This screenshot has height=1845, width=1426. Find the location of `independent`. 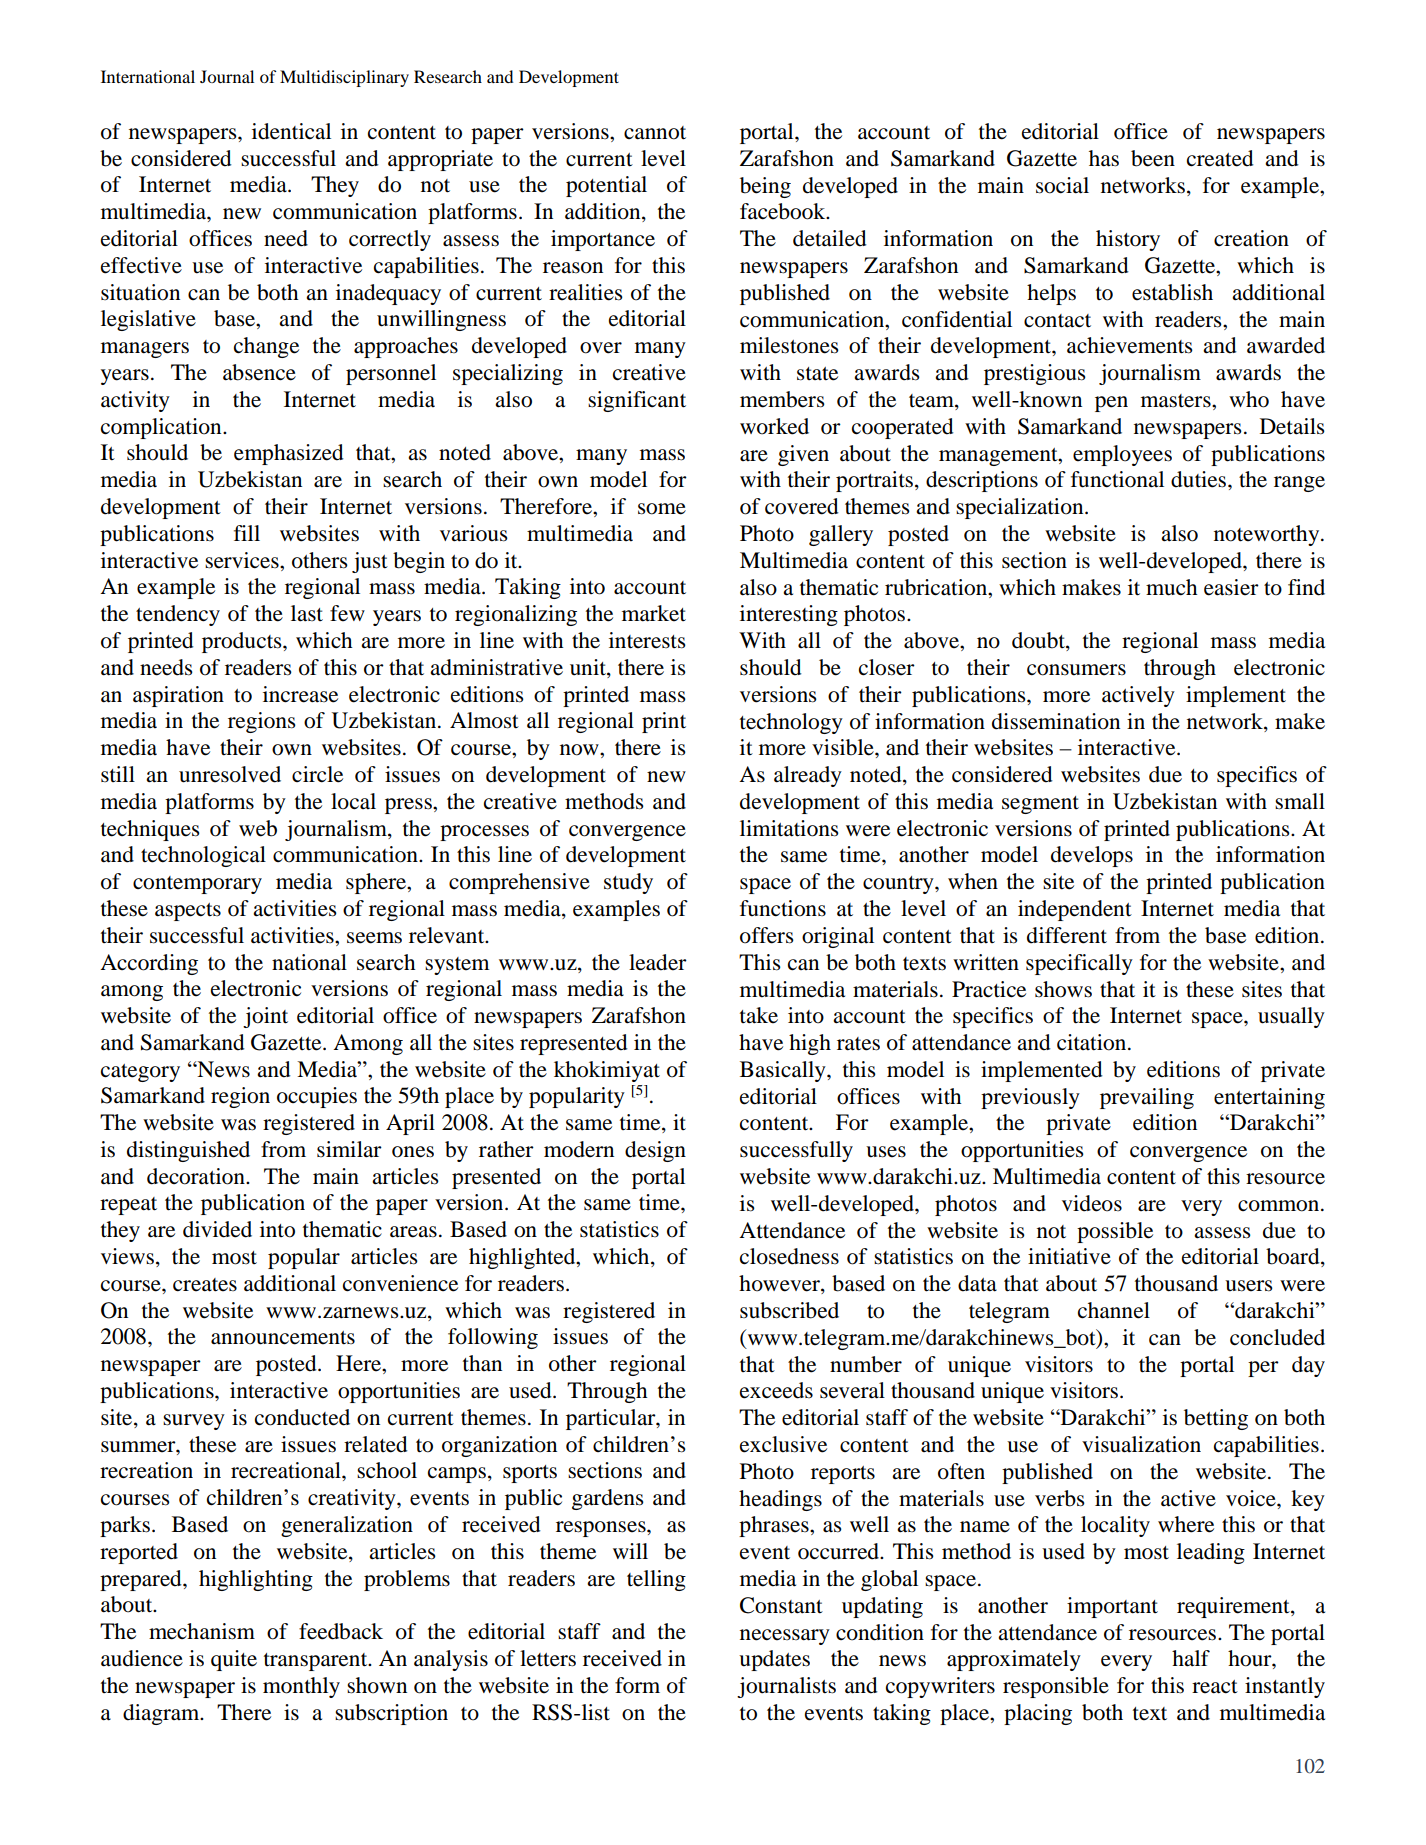

independent is located at coordinates (1075, 910).
